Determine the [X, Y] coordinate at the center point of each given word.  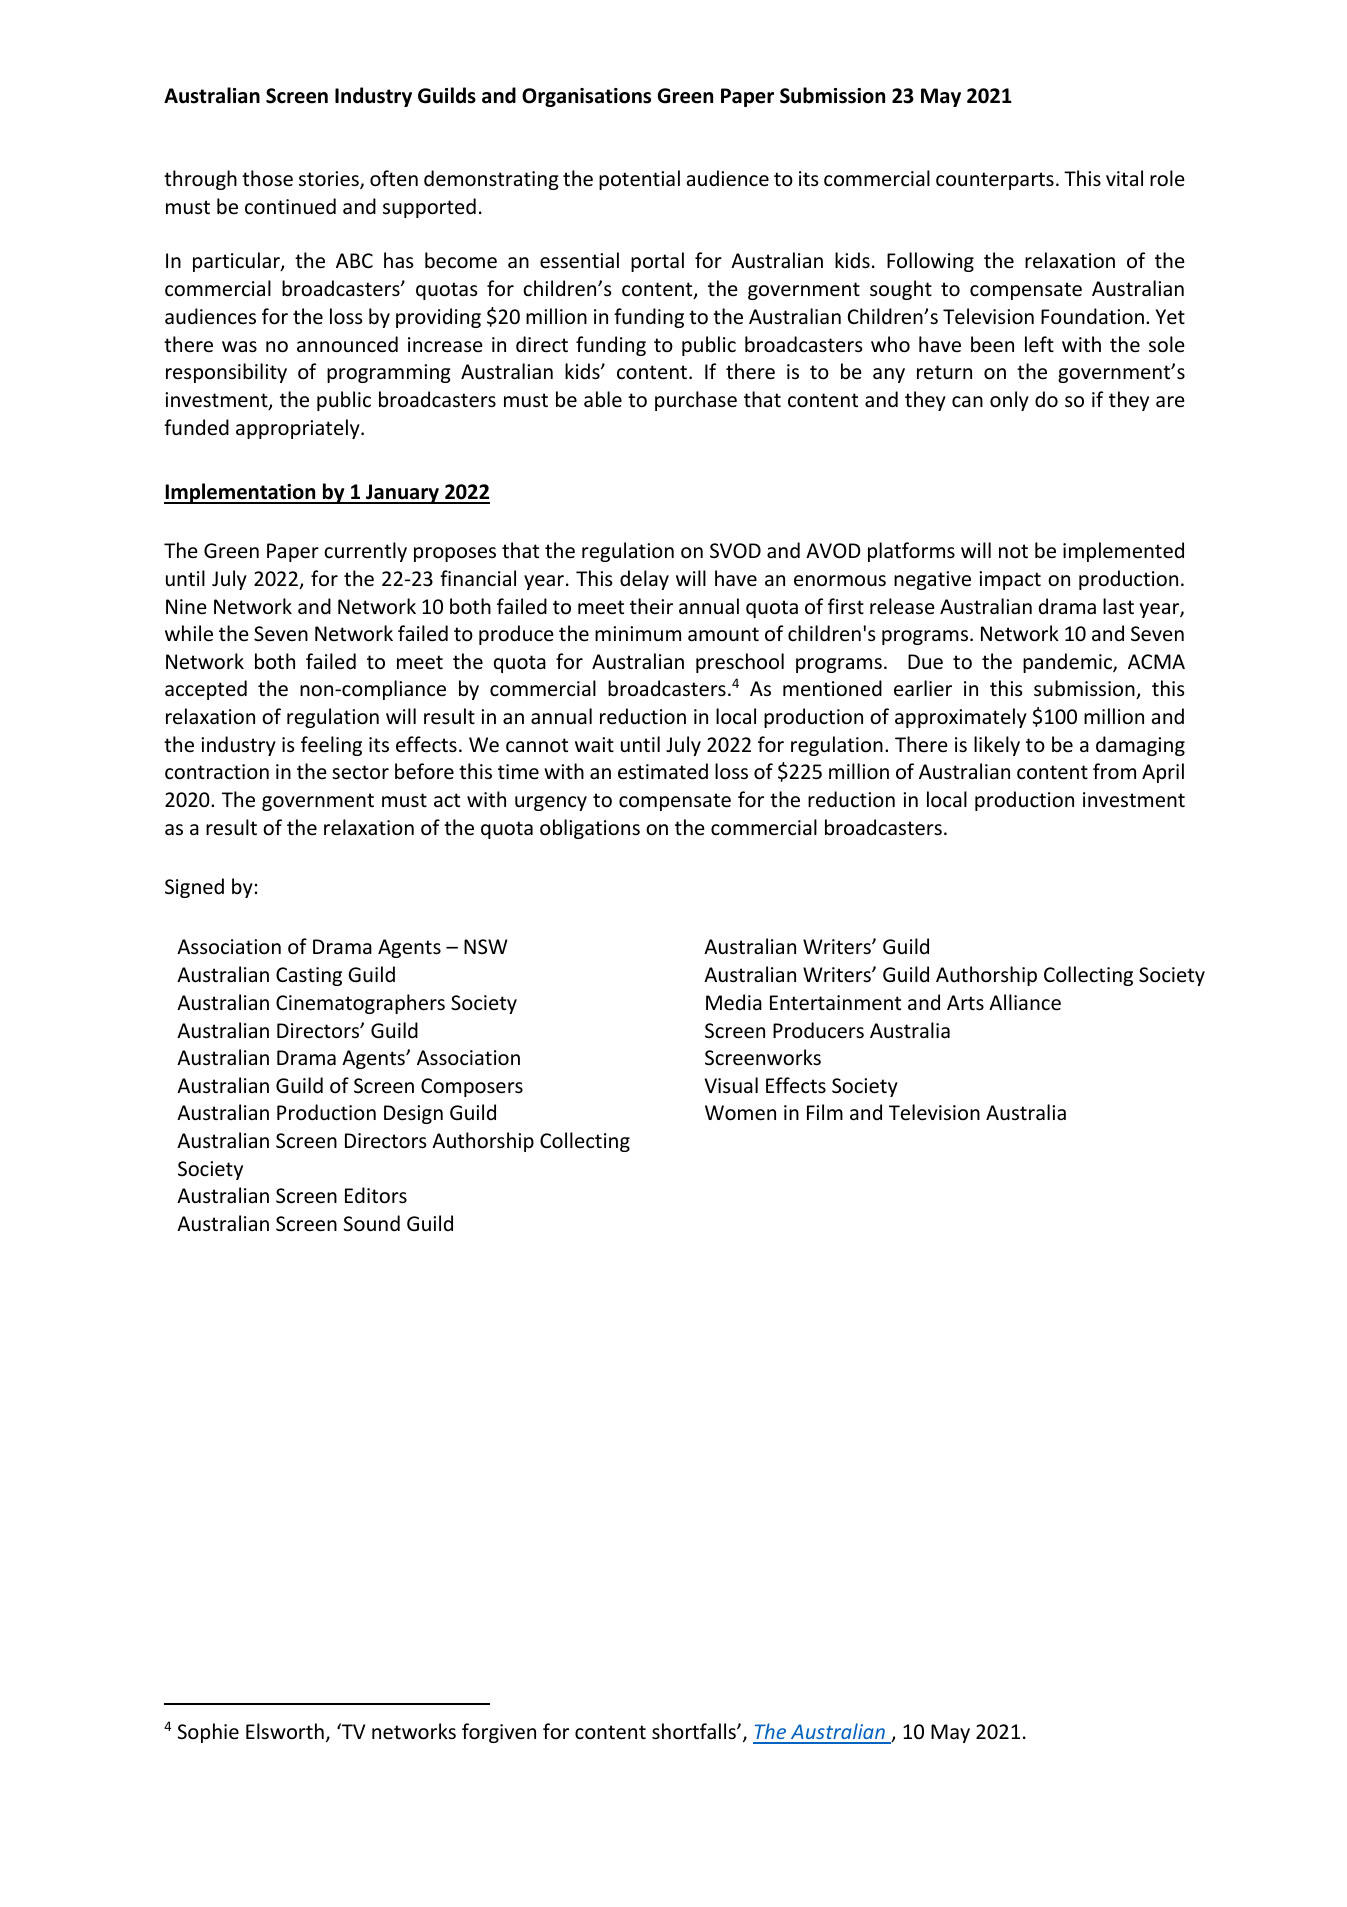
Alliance [1025, 1002]
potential [639, 180]
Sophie [208, 1733]
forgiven [499, 1733]
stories [330, 180]
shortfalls [695, 1731]
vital [1124, 178]
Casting [309, 976]
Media [734, 1002]
